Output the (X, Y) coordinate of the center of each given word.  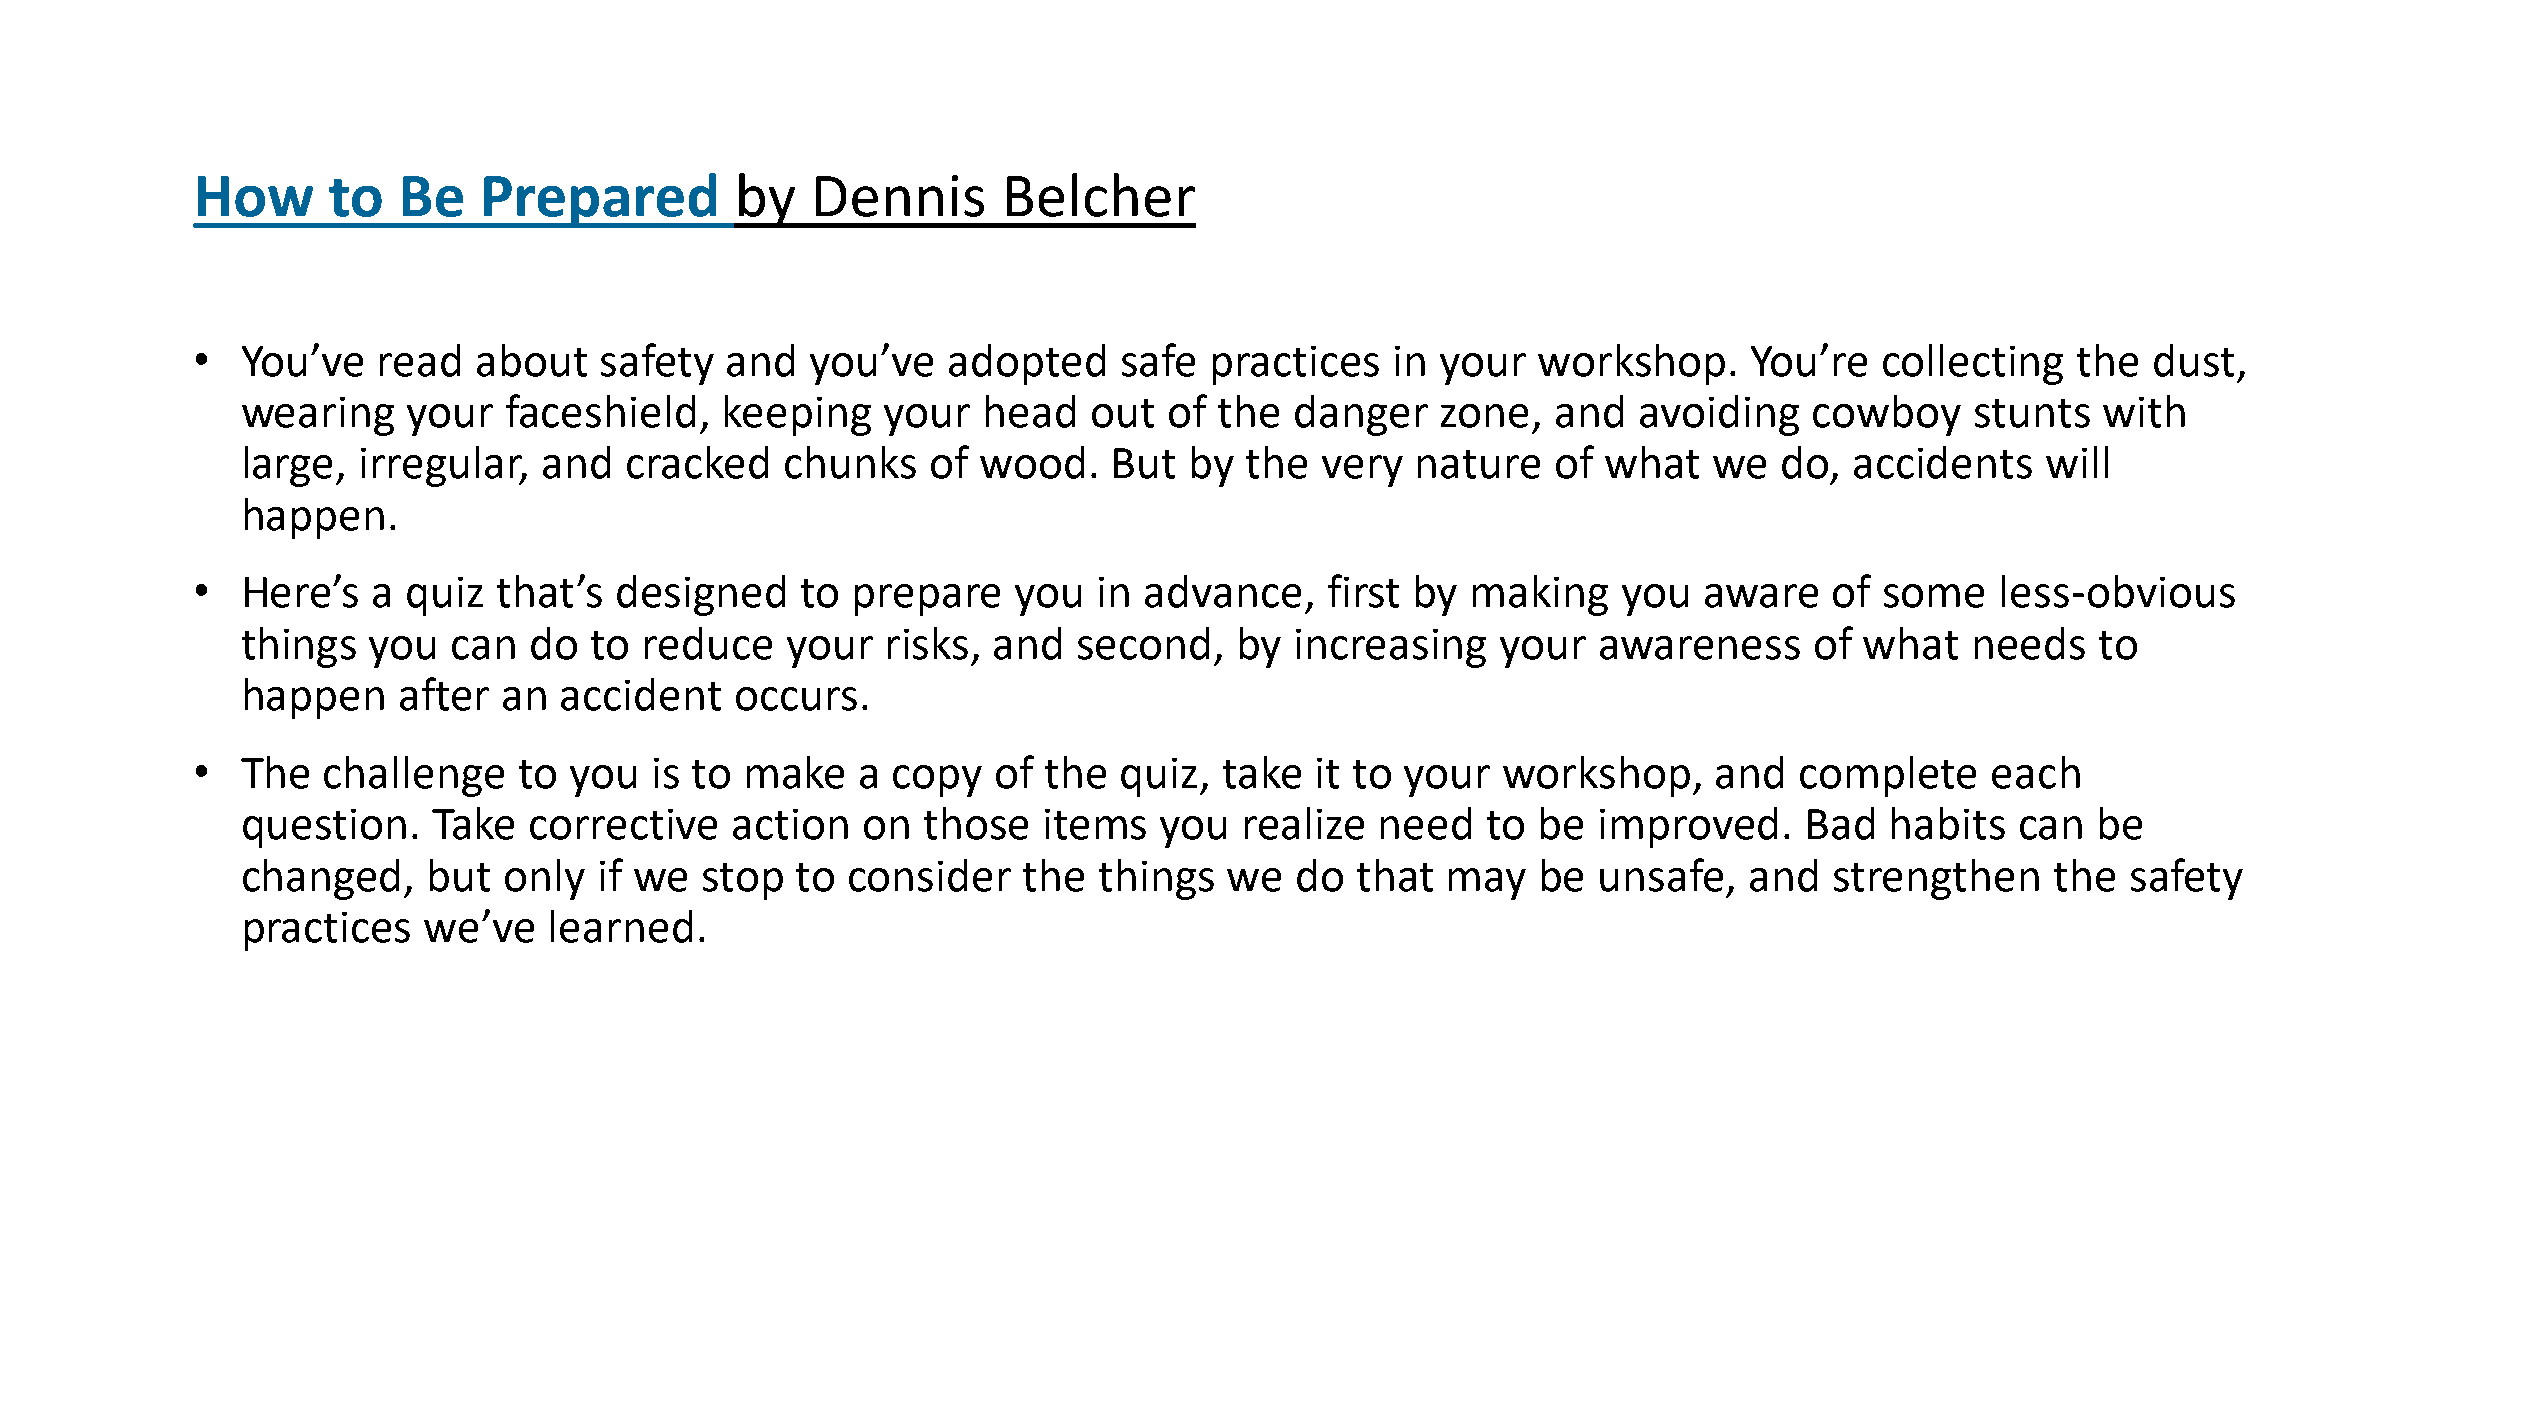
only (545, 879)
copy (937, 781)
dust (2194, 360)
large (288, 466)
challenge (414, 776)
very (1362, 471)
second (1143, 643)
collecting (1973, 364)
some (1934, 596)
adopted (1027, 364)
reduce (708, 643)
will (2077, 462)
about (532, 360)
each (2036, 772)
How (255, 196)
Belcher (1101, 195)
